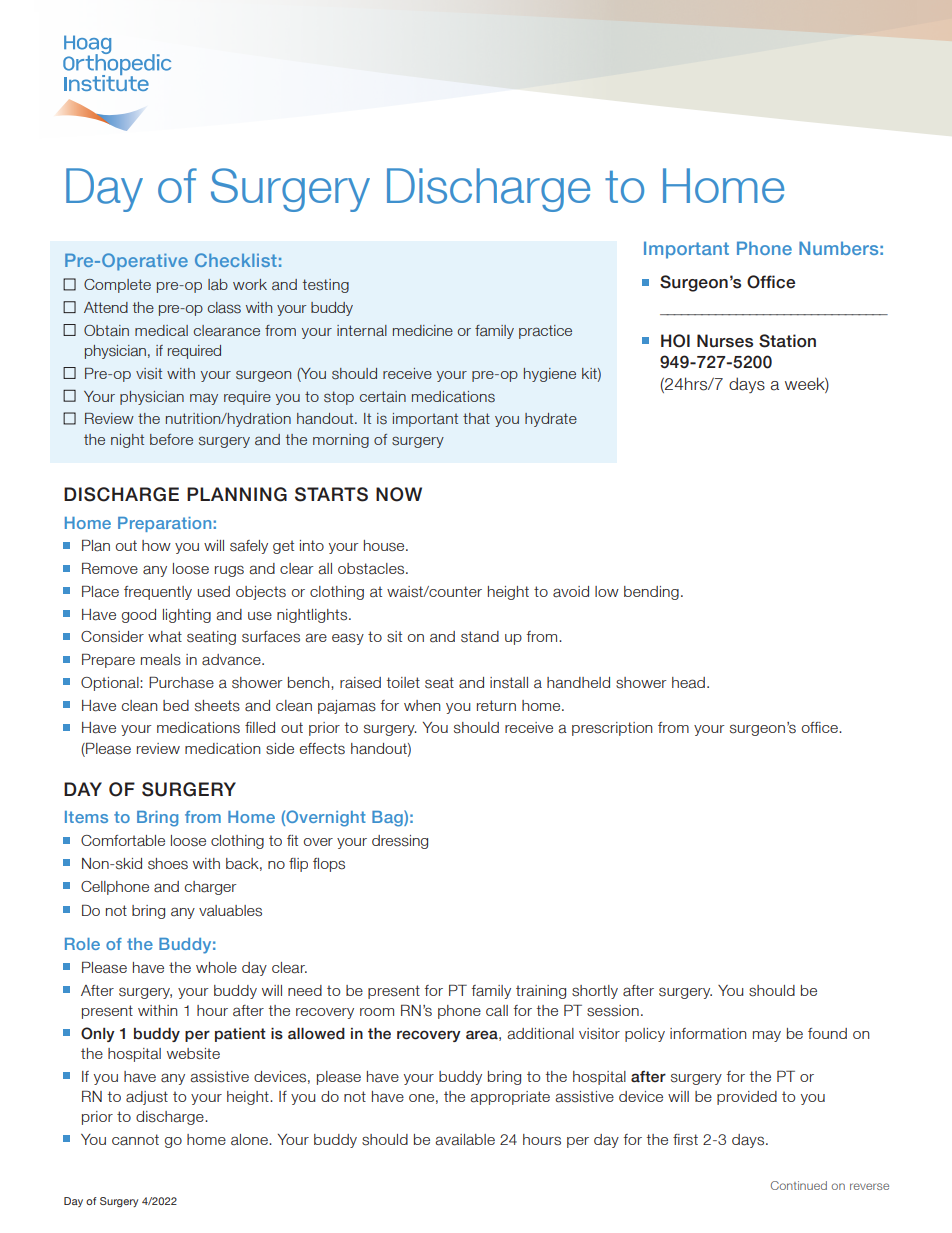  What do you see at coordinates (827, 1033) in the screenshot?
I see `found` at bounding box center [827, 1033].
